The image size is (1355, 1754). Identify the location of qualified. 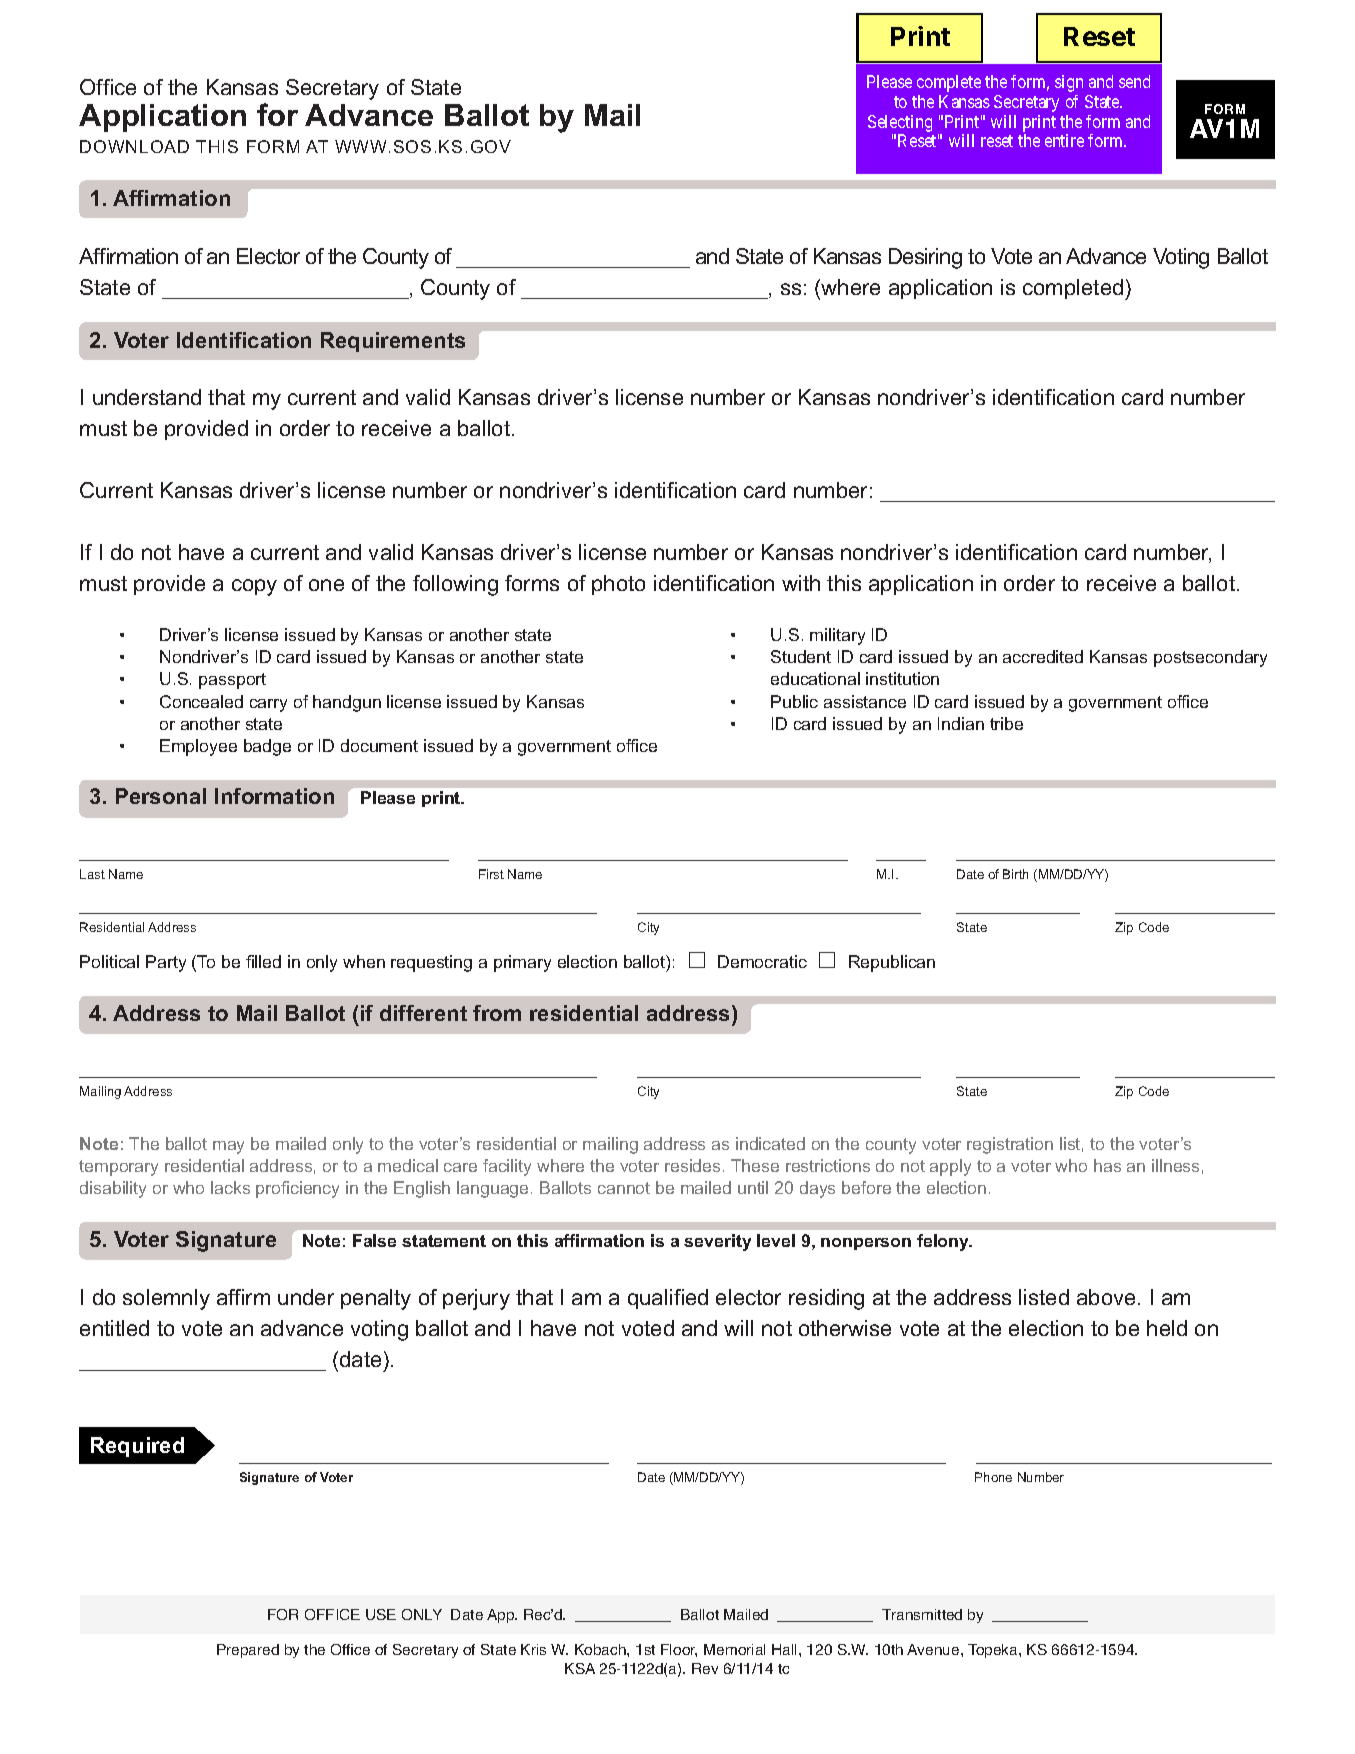
(668, 1299).
